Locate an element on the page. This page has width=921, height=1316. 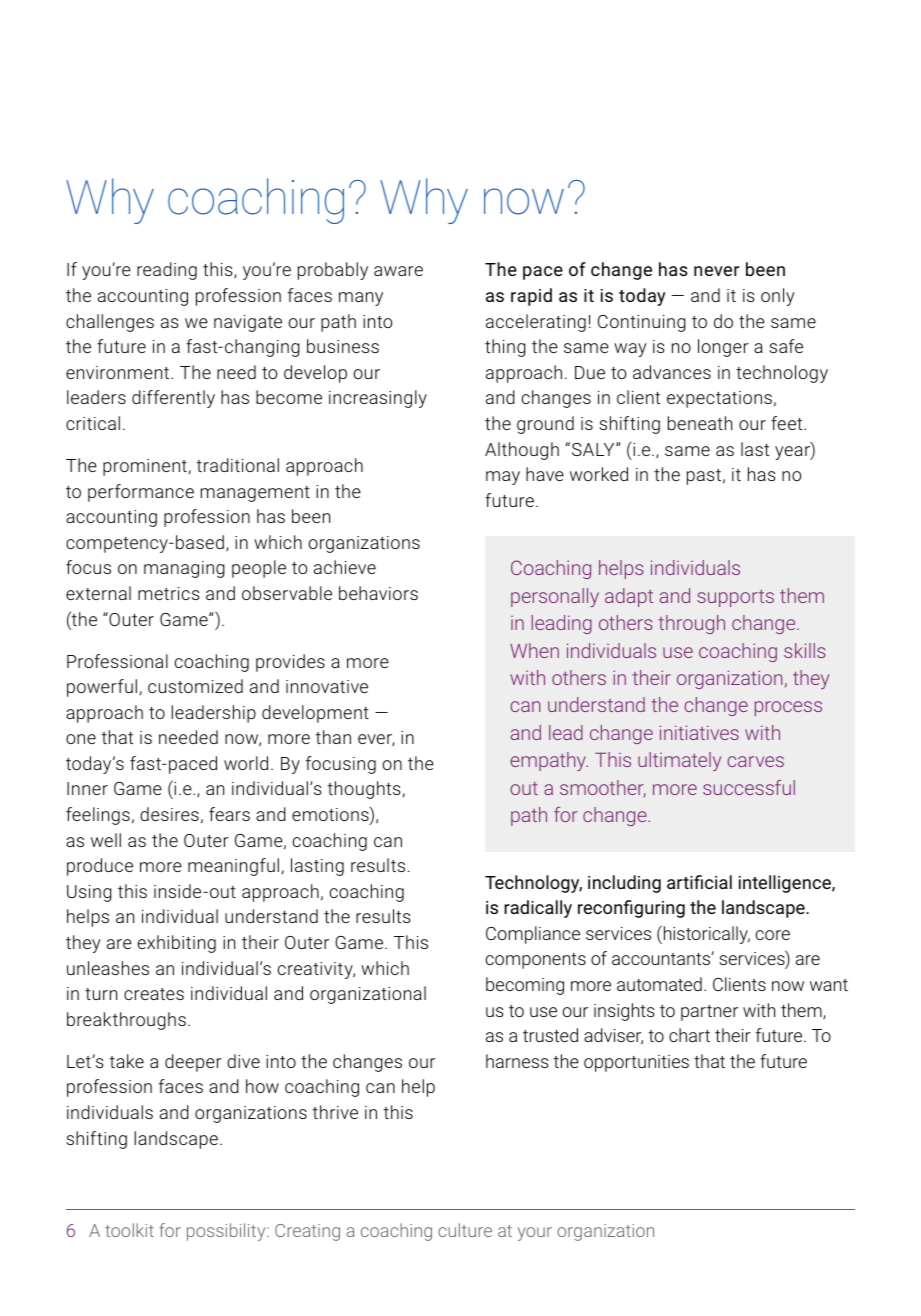
toolkit is located at coordinates (129, 1230).
